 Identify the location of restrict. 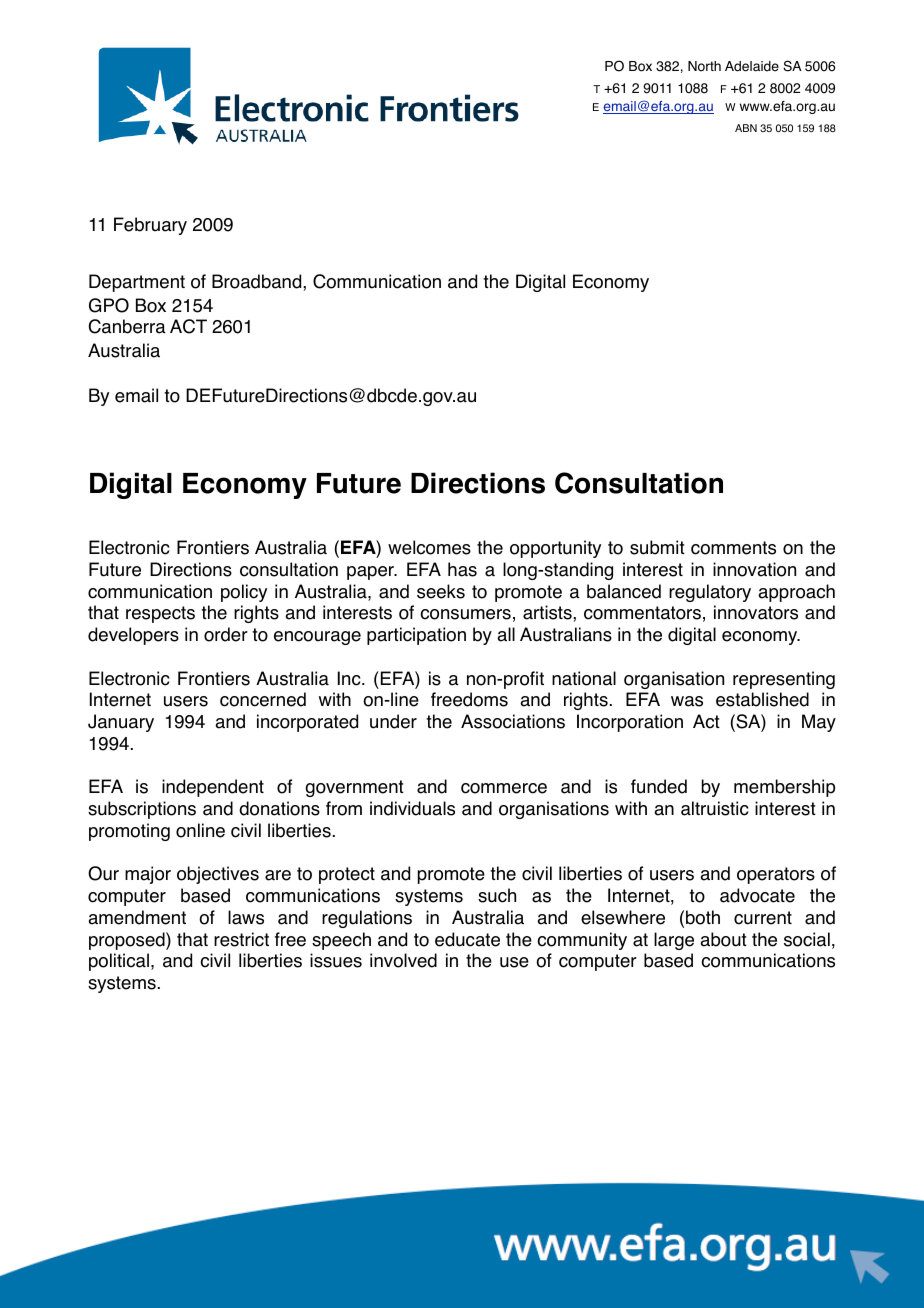
(241, 939).
